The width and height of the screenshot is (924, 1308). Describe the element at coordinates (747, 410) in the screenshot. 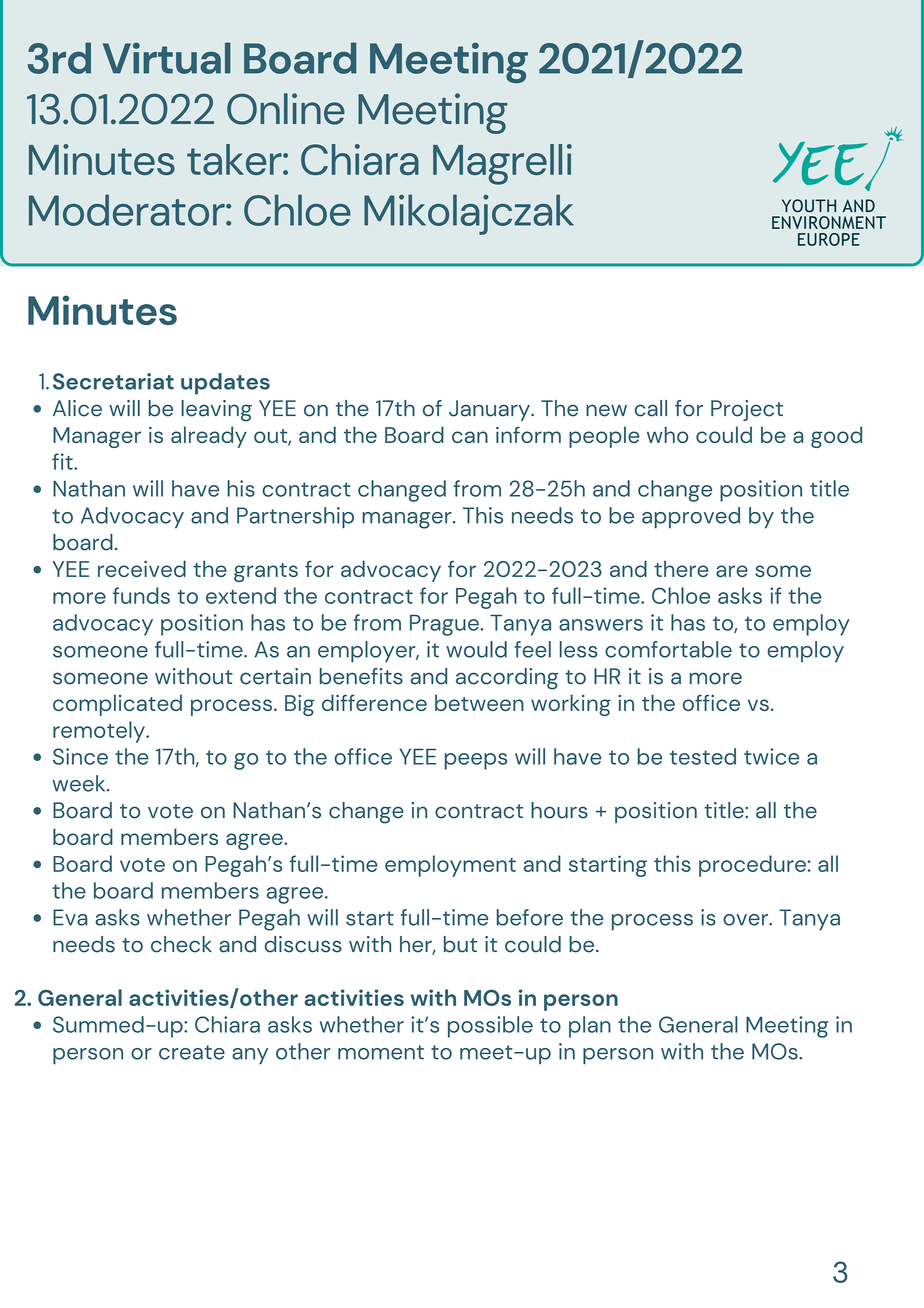

I see `Project` at that location.
